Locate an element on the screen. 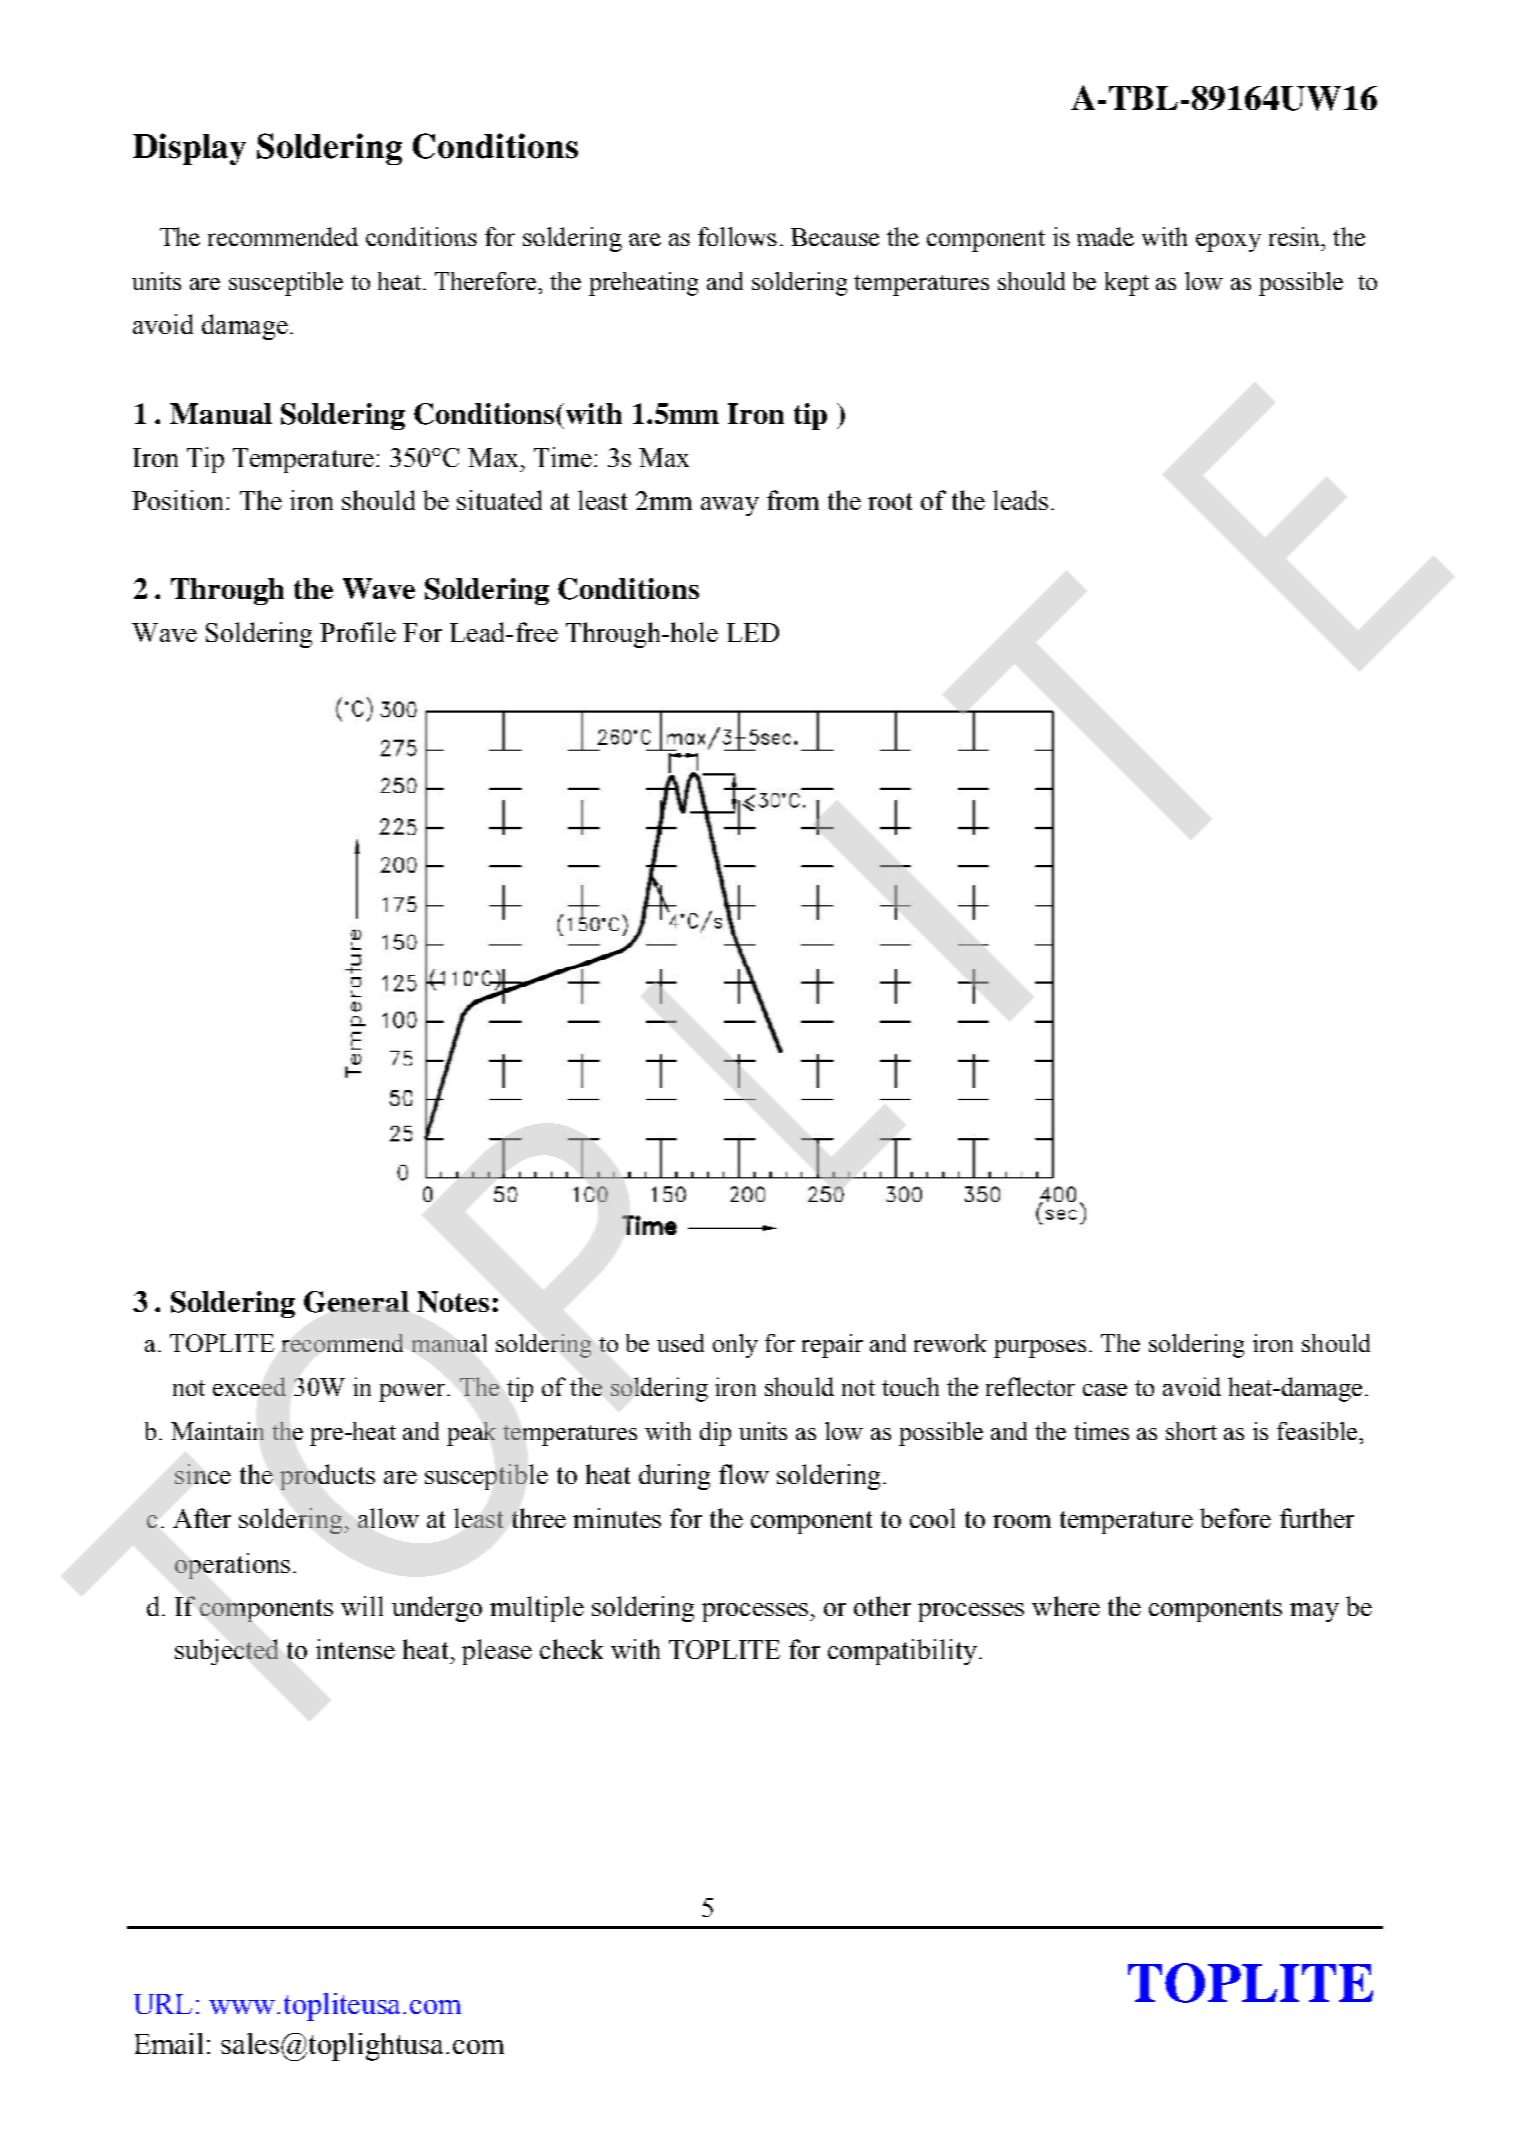 This screenshot has height=2140, width=1513. root is located at coordinates (890, 501).
